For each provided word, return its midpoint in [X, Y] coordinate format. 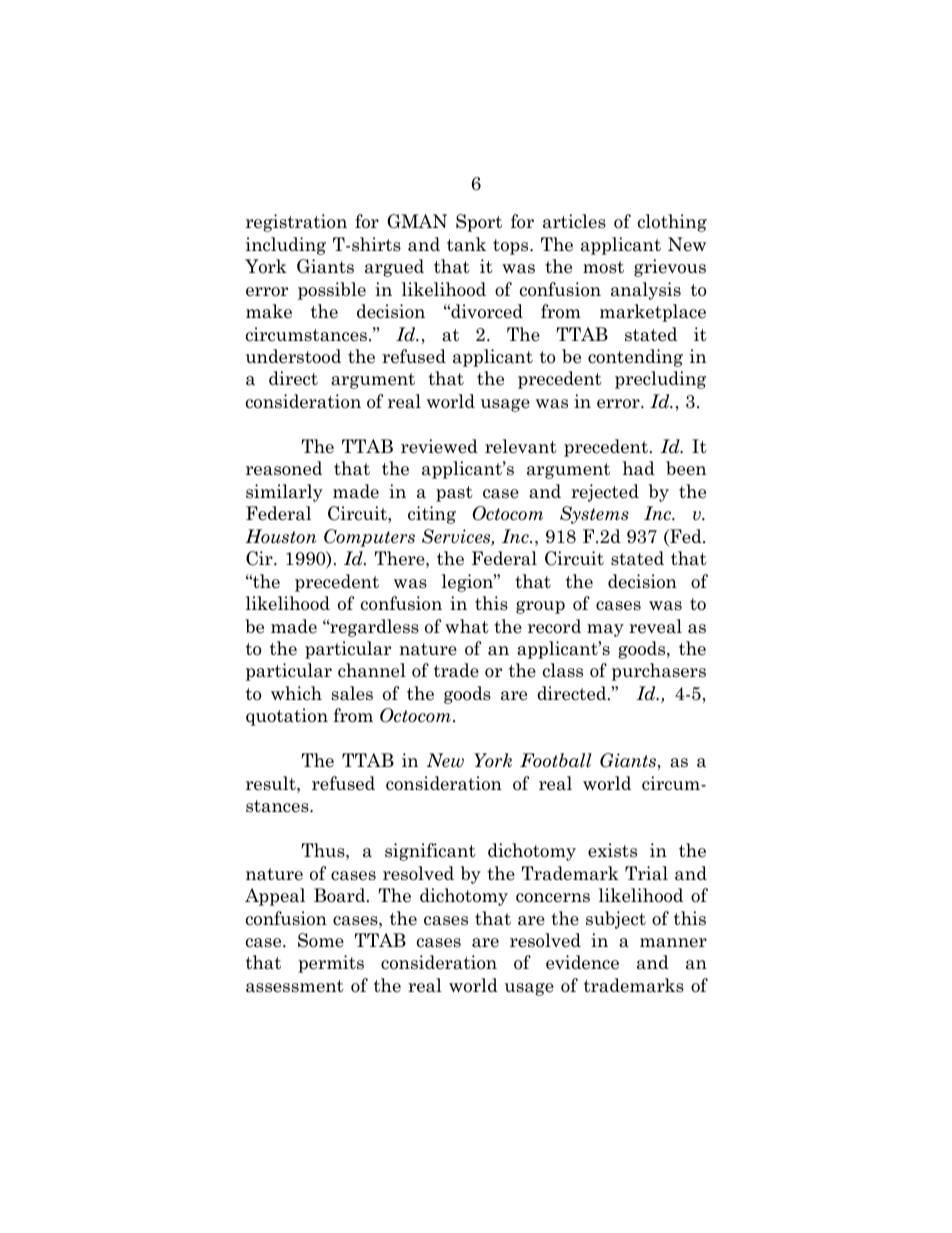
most [603, 267]
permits [331, 964]
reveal [655, 626]
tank [466, 244]
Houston [281, 536]
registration [296, 223]
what [467, 626]
